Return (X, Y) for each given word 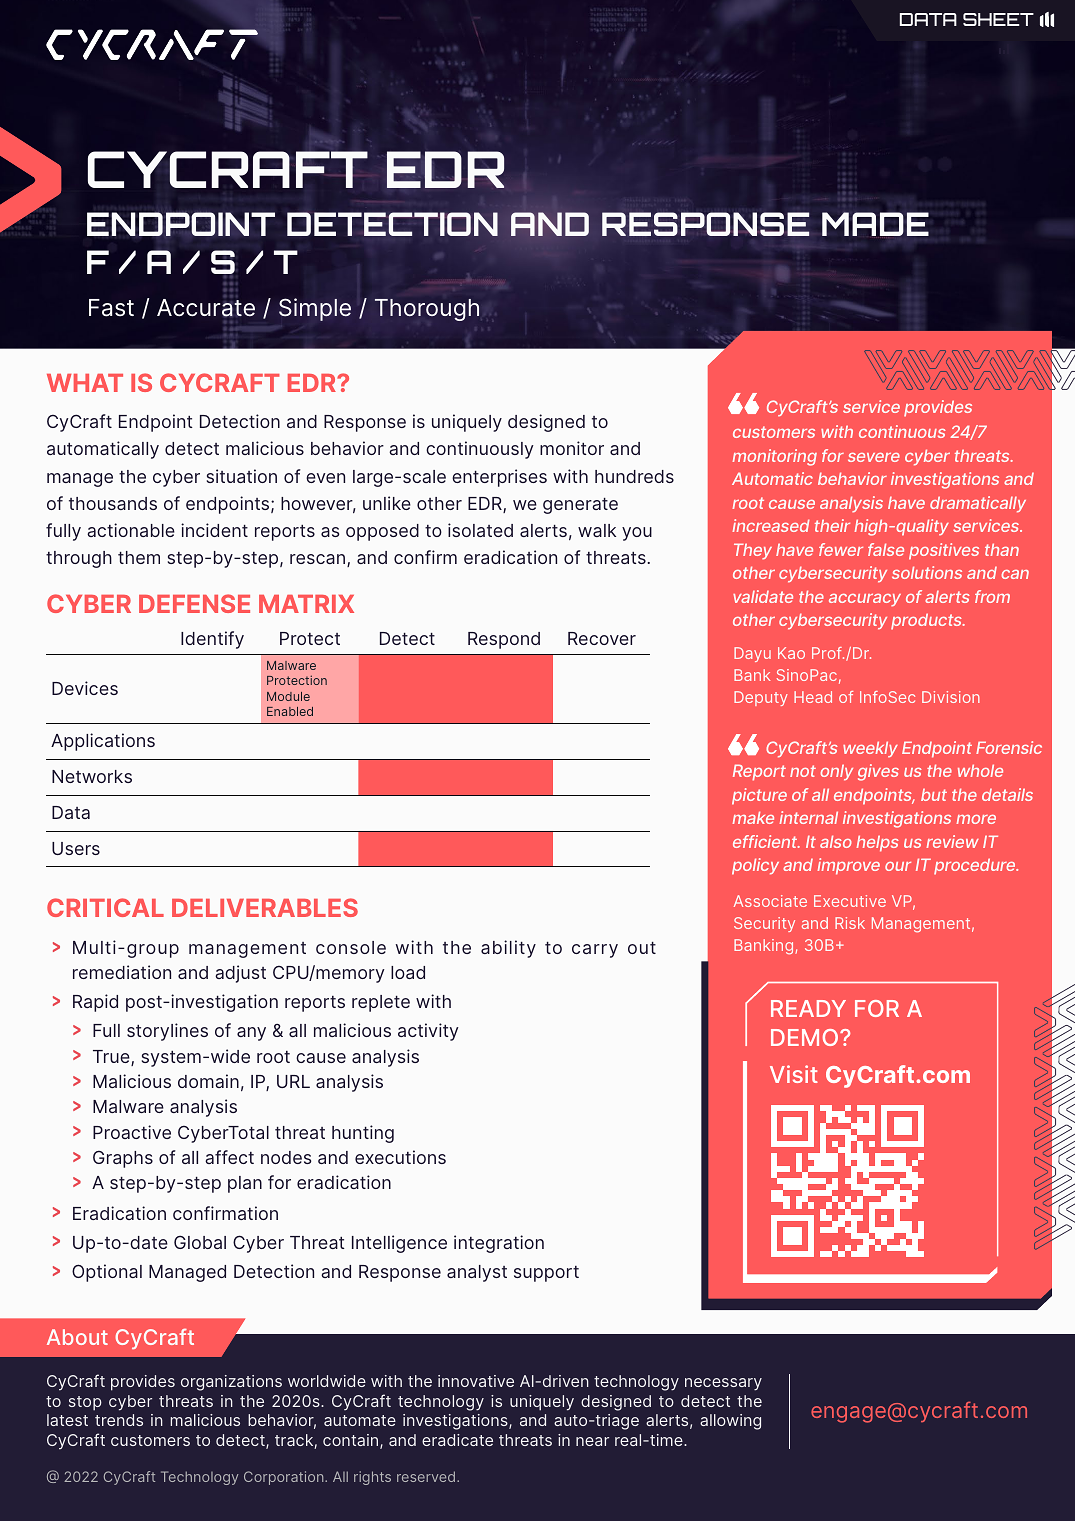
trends (119, 1420)
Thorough (427, 310)
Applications (103, 742)
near (592, 1441)
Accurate (206, 306)
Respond (504, 640)
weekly (870, 749)
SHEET (998, 19)
